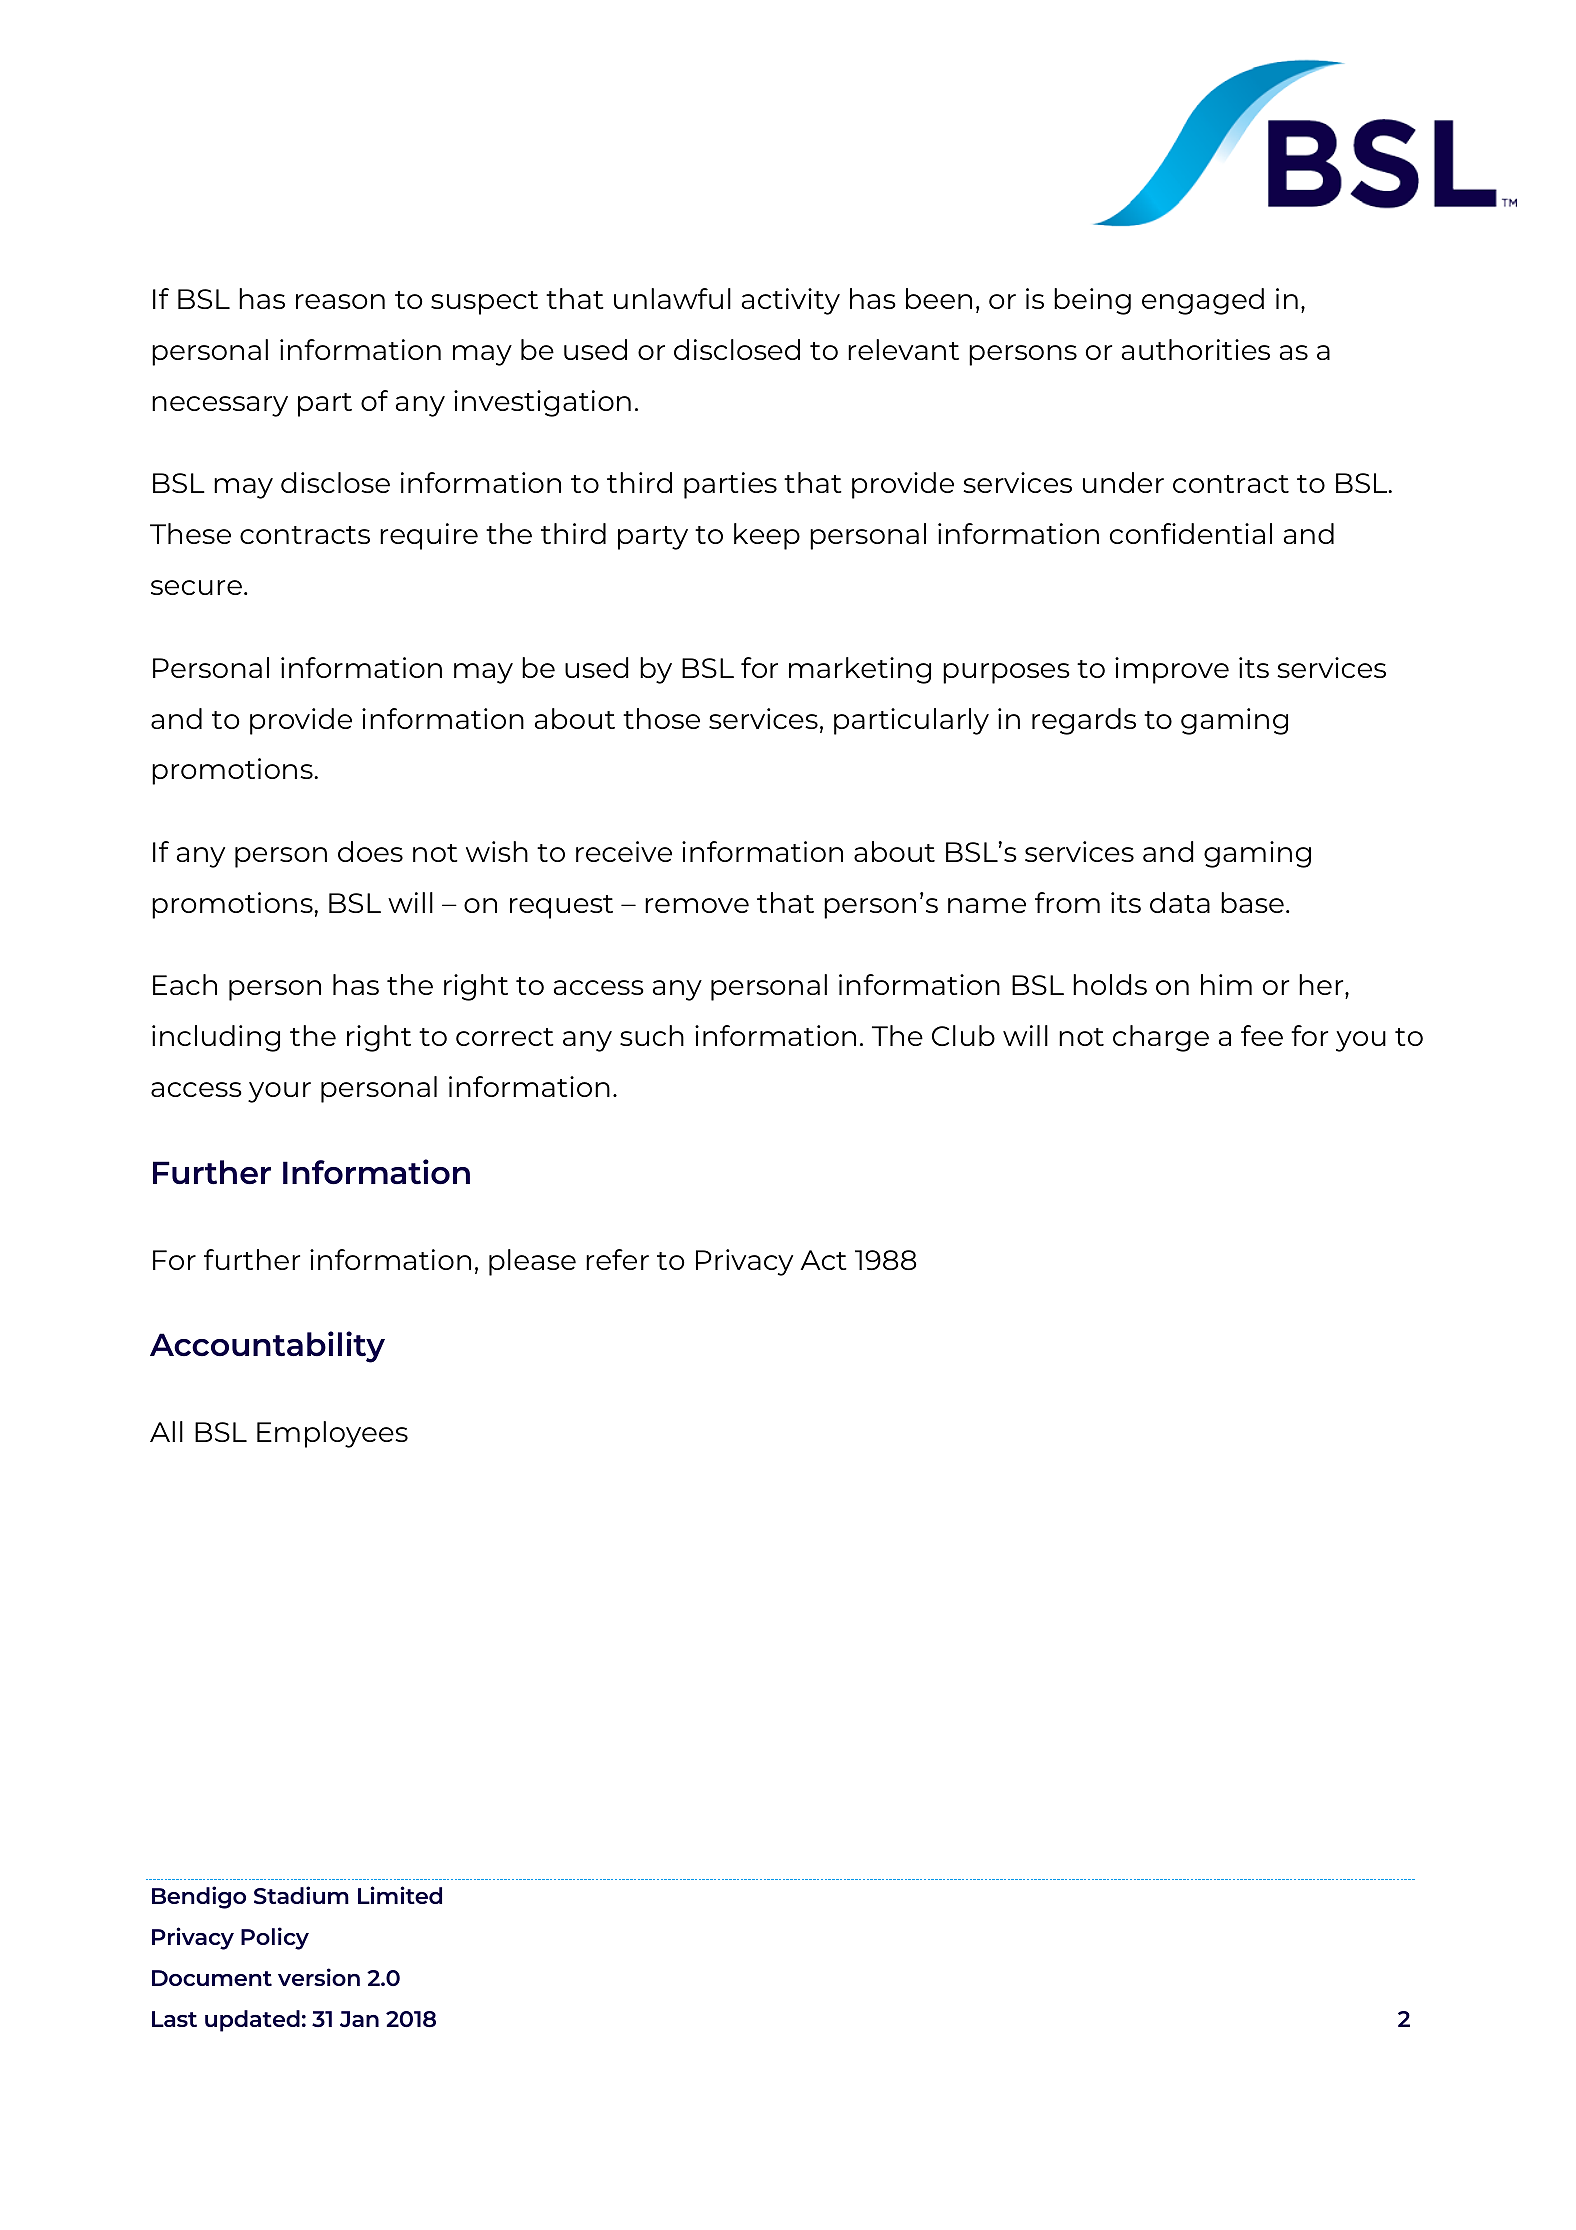  What do you see at coordinates (1196, 349) in the screenshot?
I see `authorities` at bounding box center [1196, 349].
